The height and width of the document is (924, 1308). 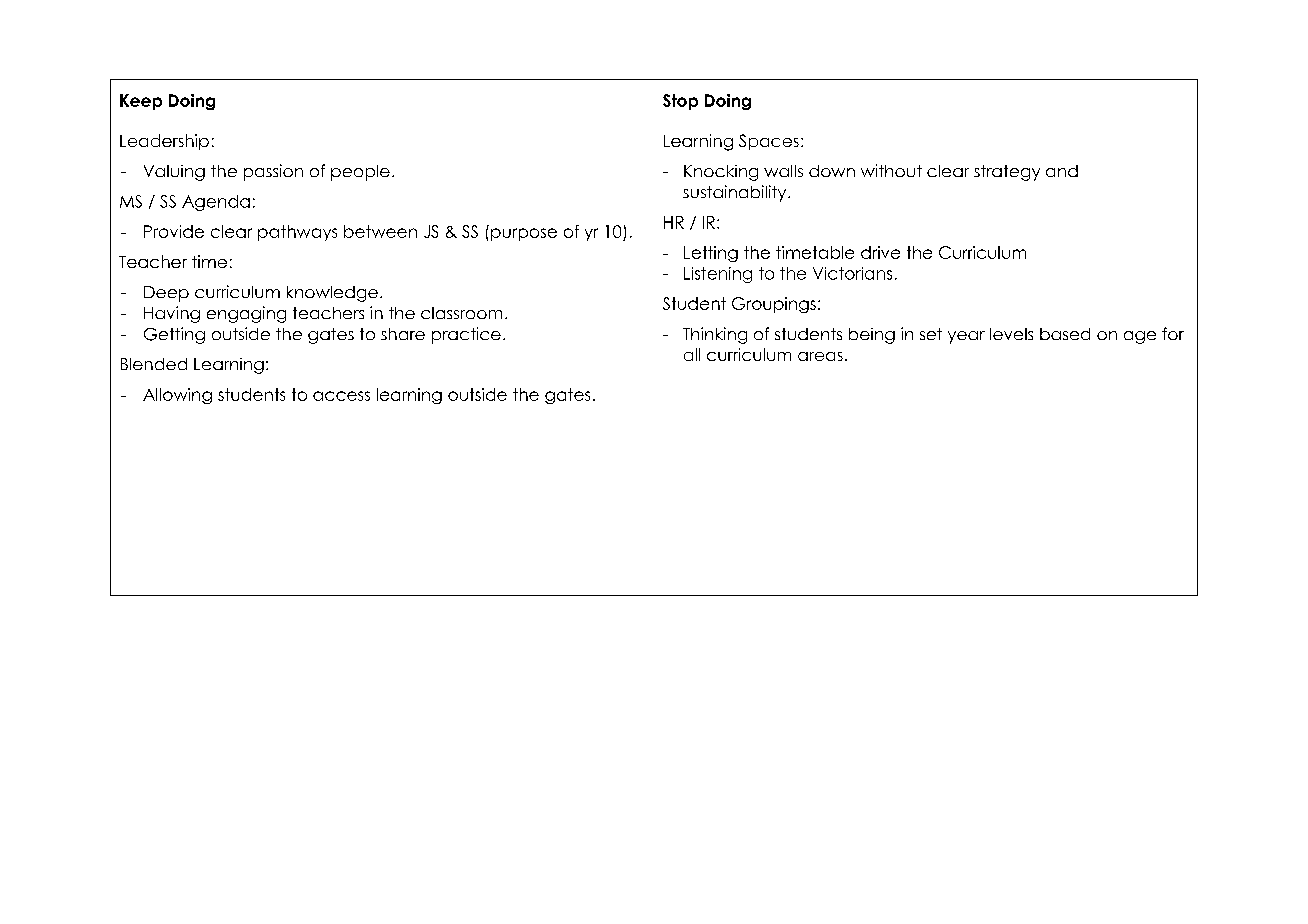 I want to click on year, so click(x=966, y=337).
